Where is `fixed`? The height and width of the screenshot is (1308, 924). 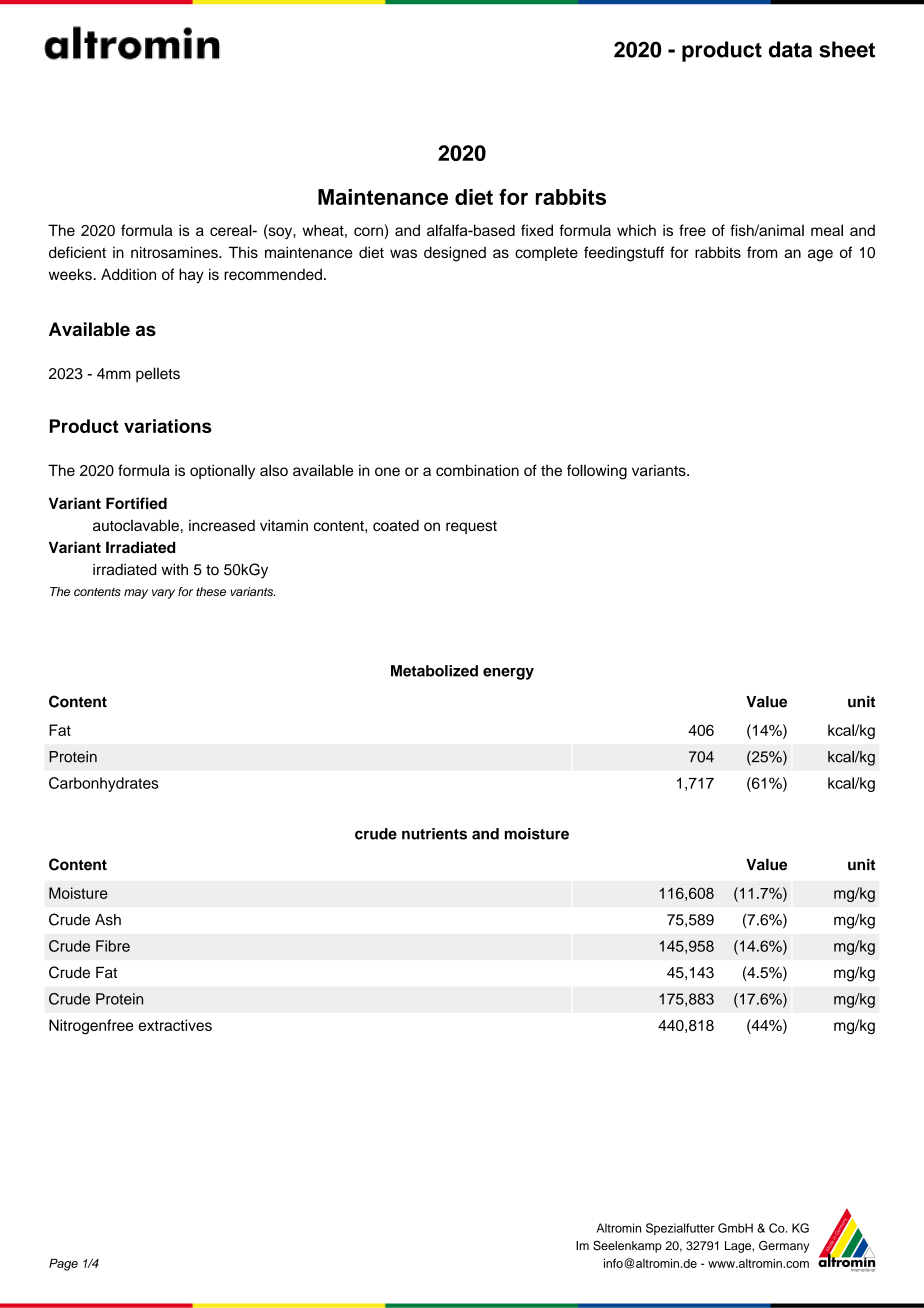 fixed is located at coordinates (537, 230).
